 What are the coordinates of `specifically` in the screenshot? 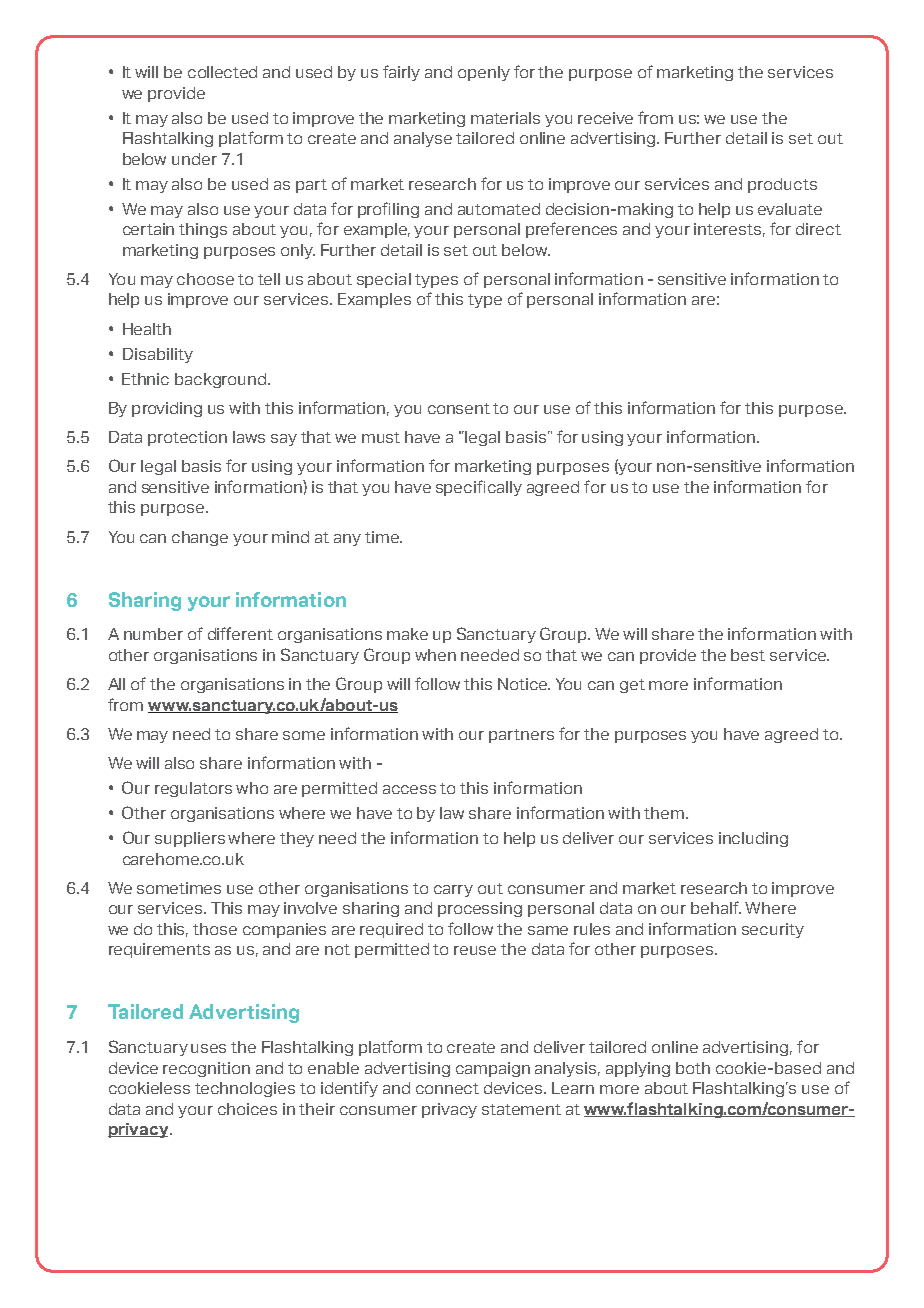 It's located at (479, 488).
